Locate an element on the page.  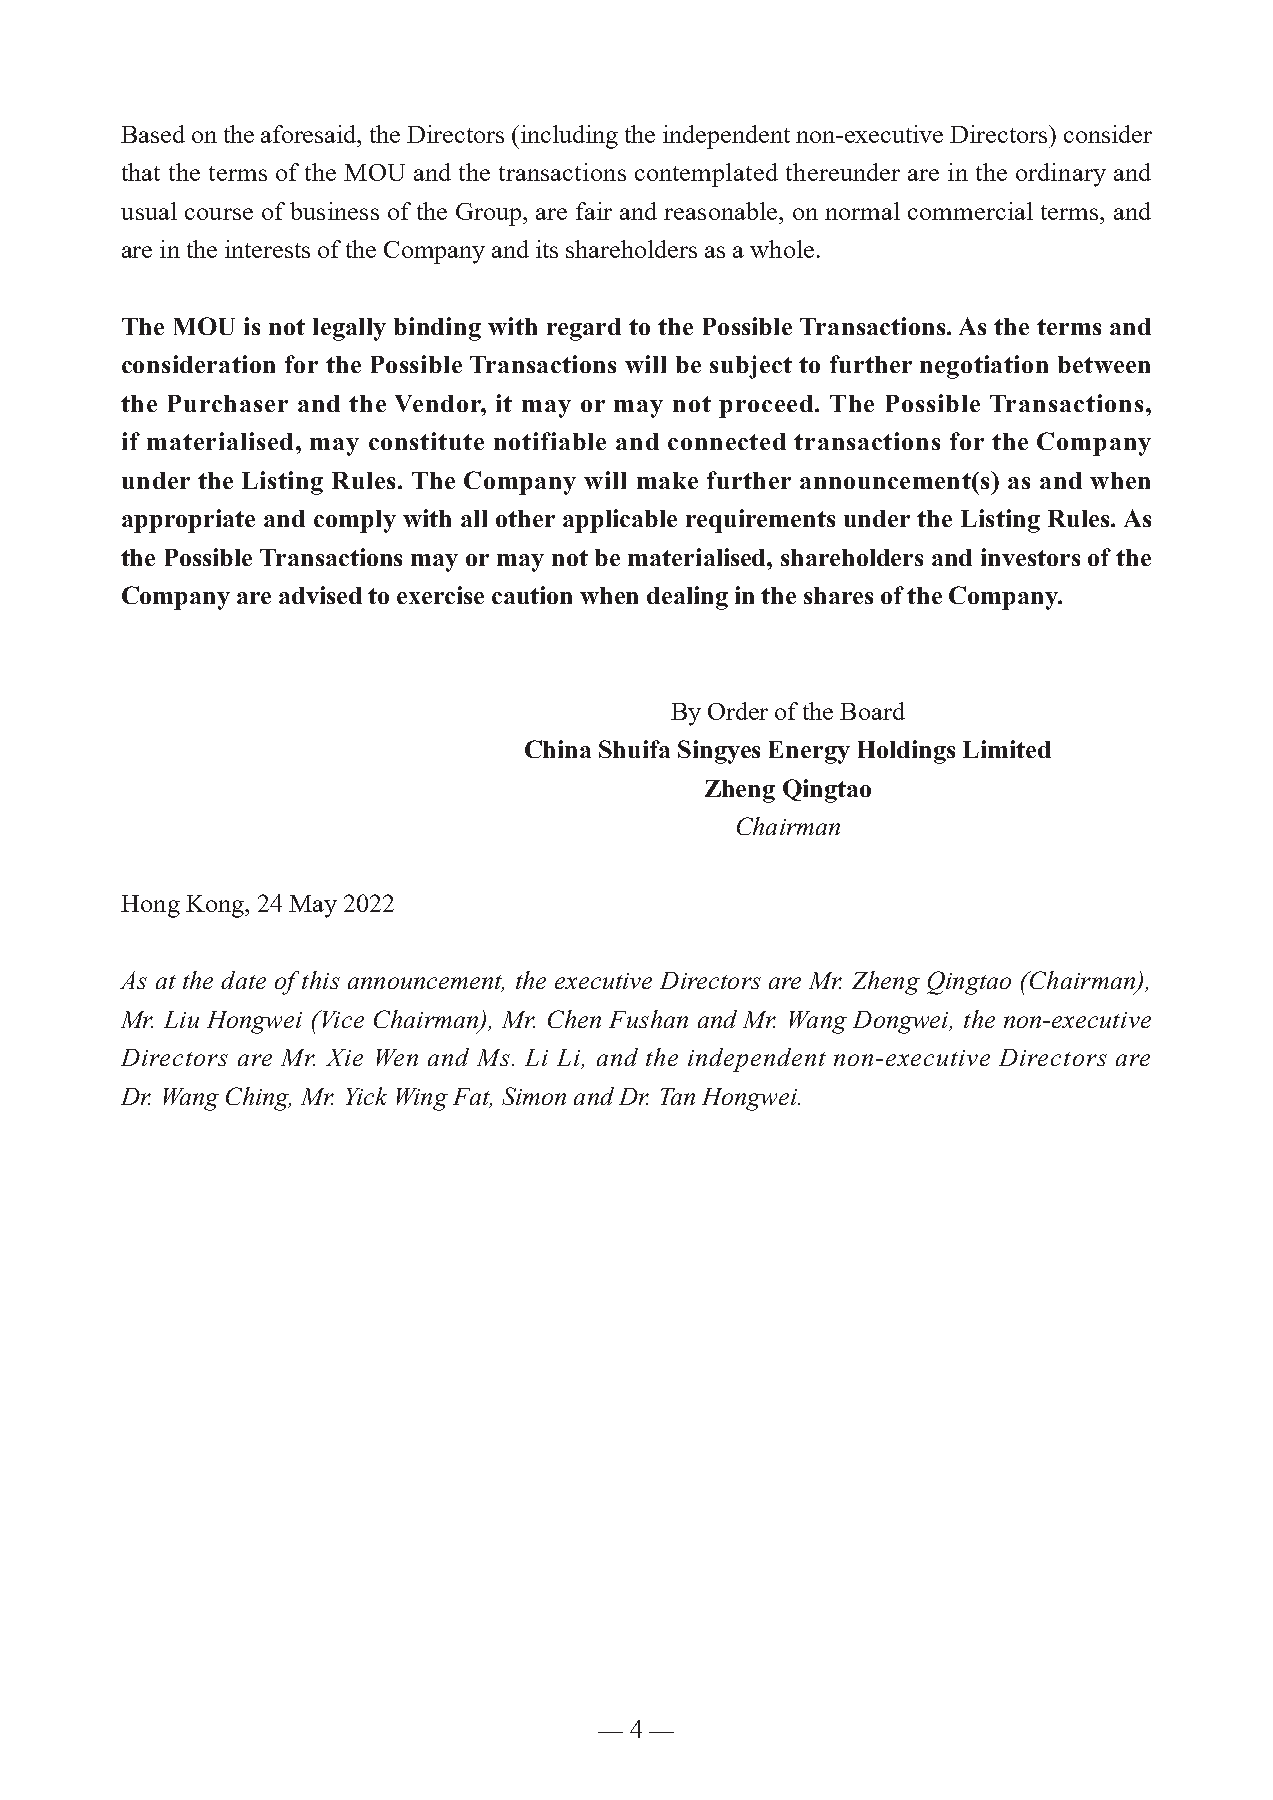
Ching is located at coordinates (258, 1099).
